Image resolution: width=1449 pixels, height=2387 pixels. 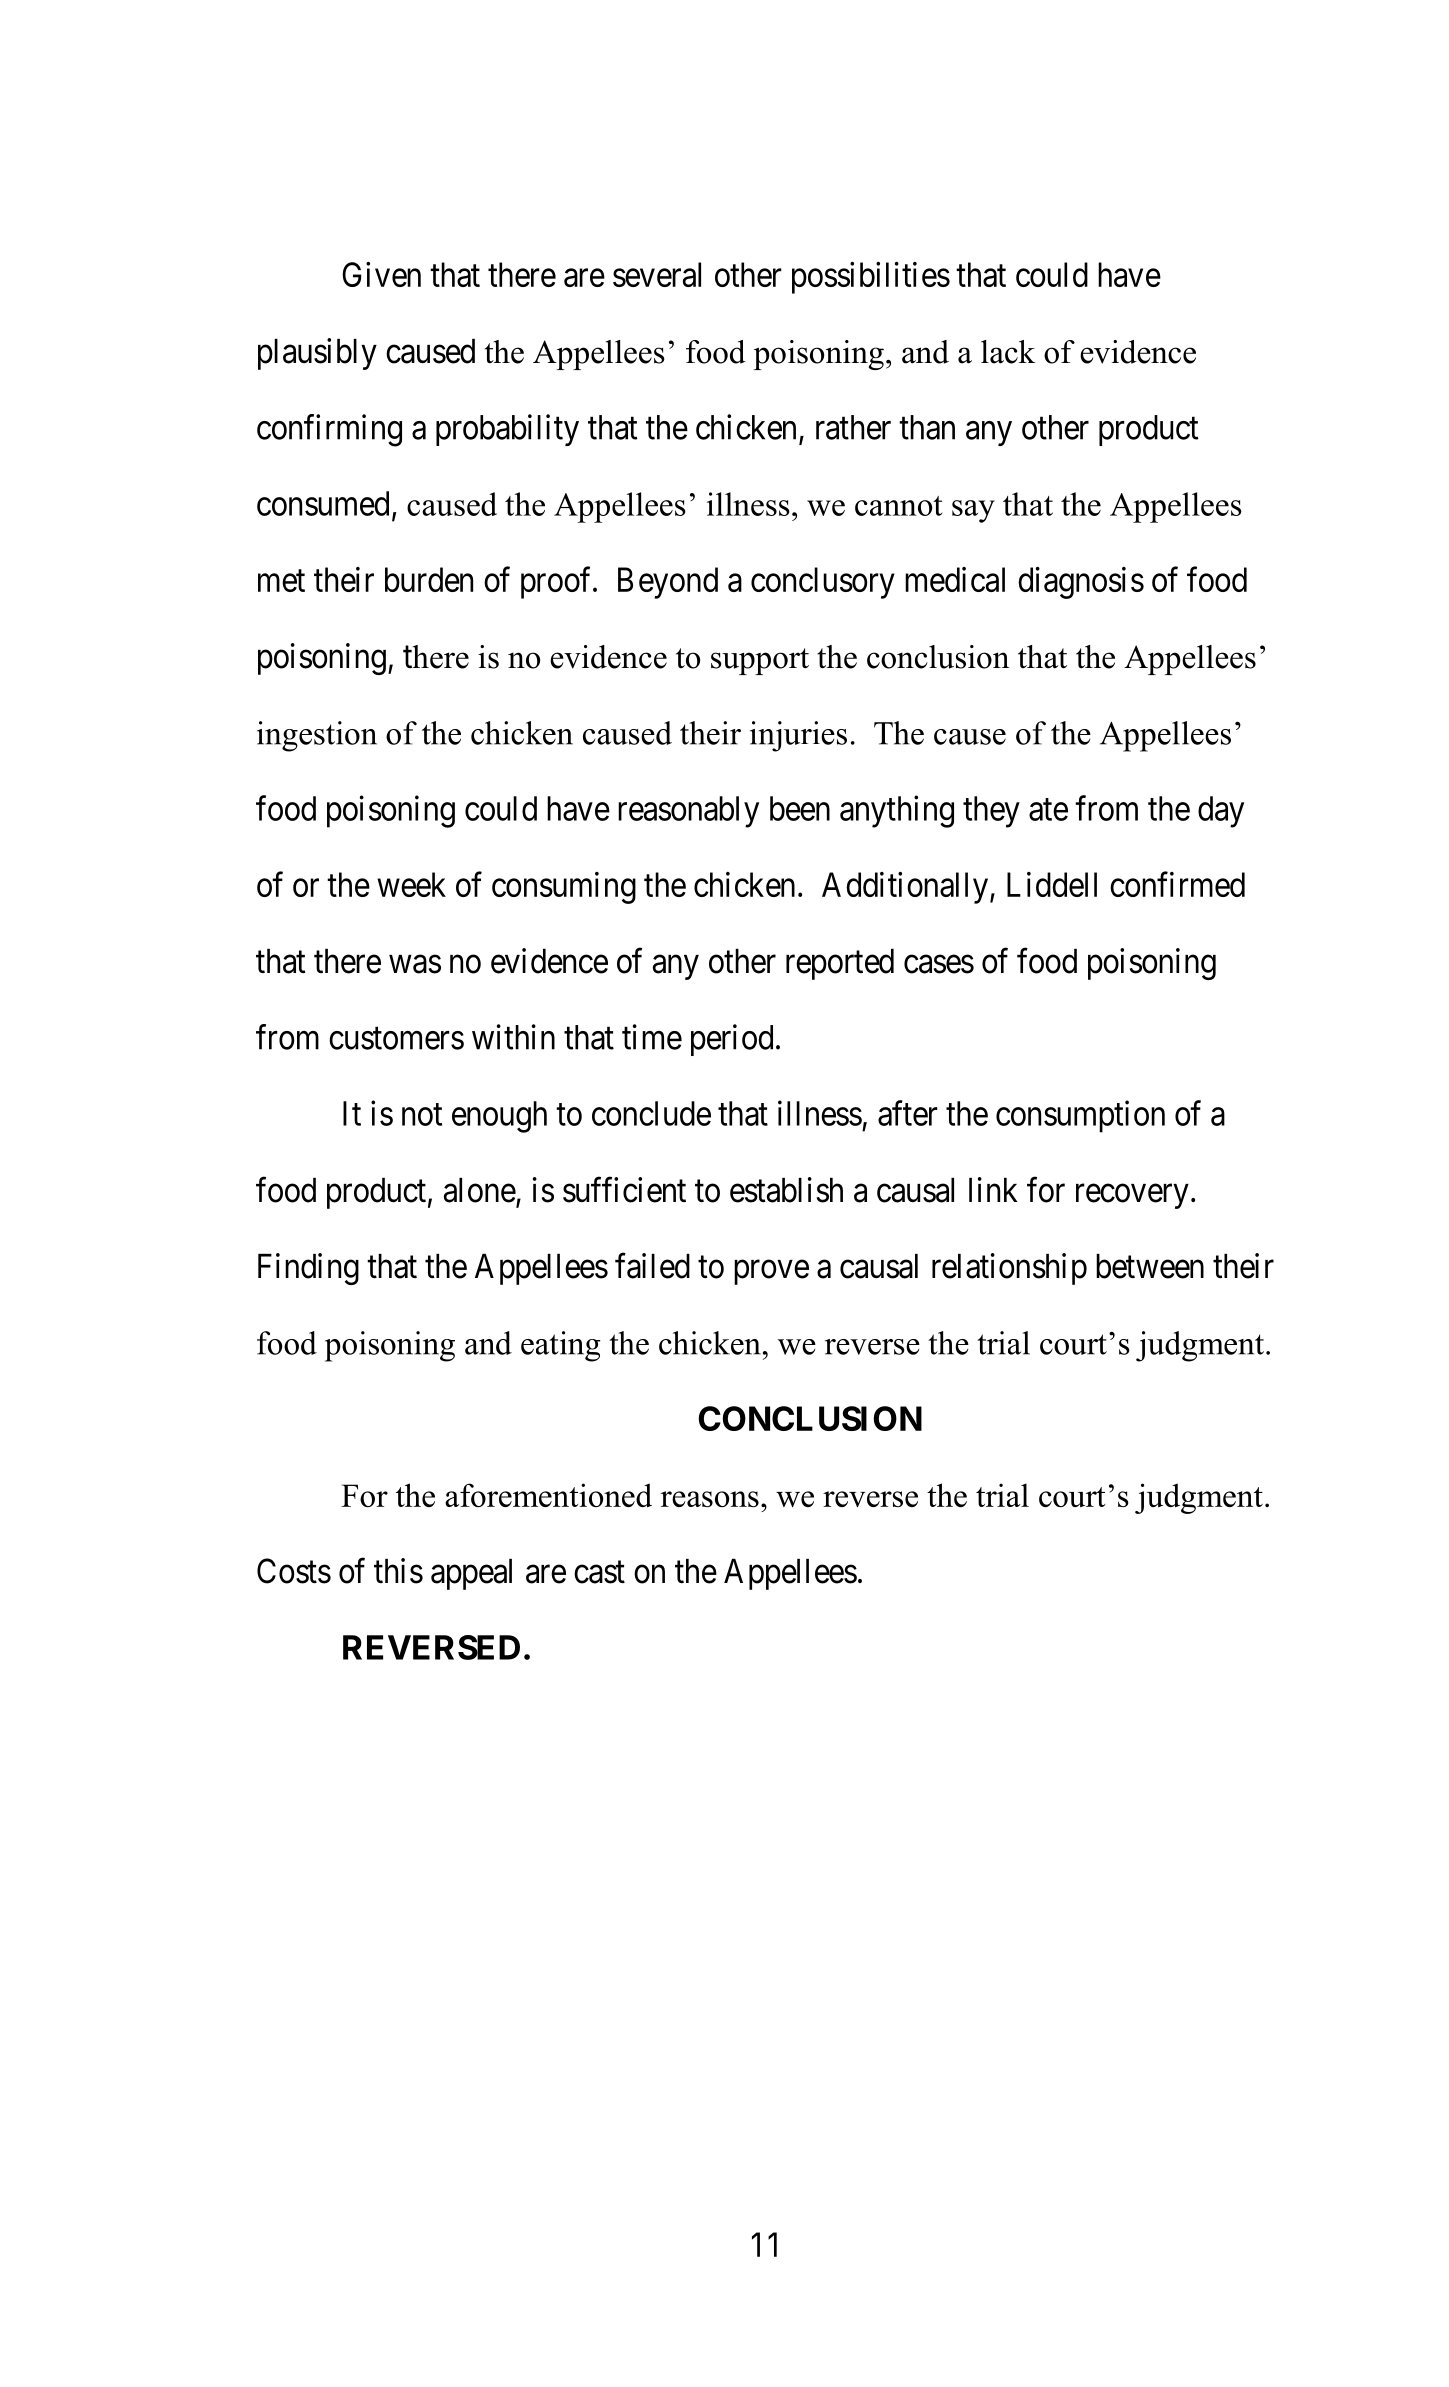 I want to click on this, so click(x=398, y=1571).
